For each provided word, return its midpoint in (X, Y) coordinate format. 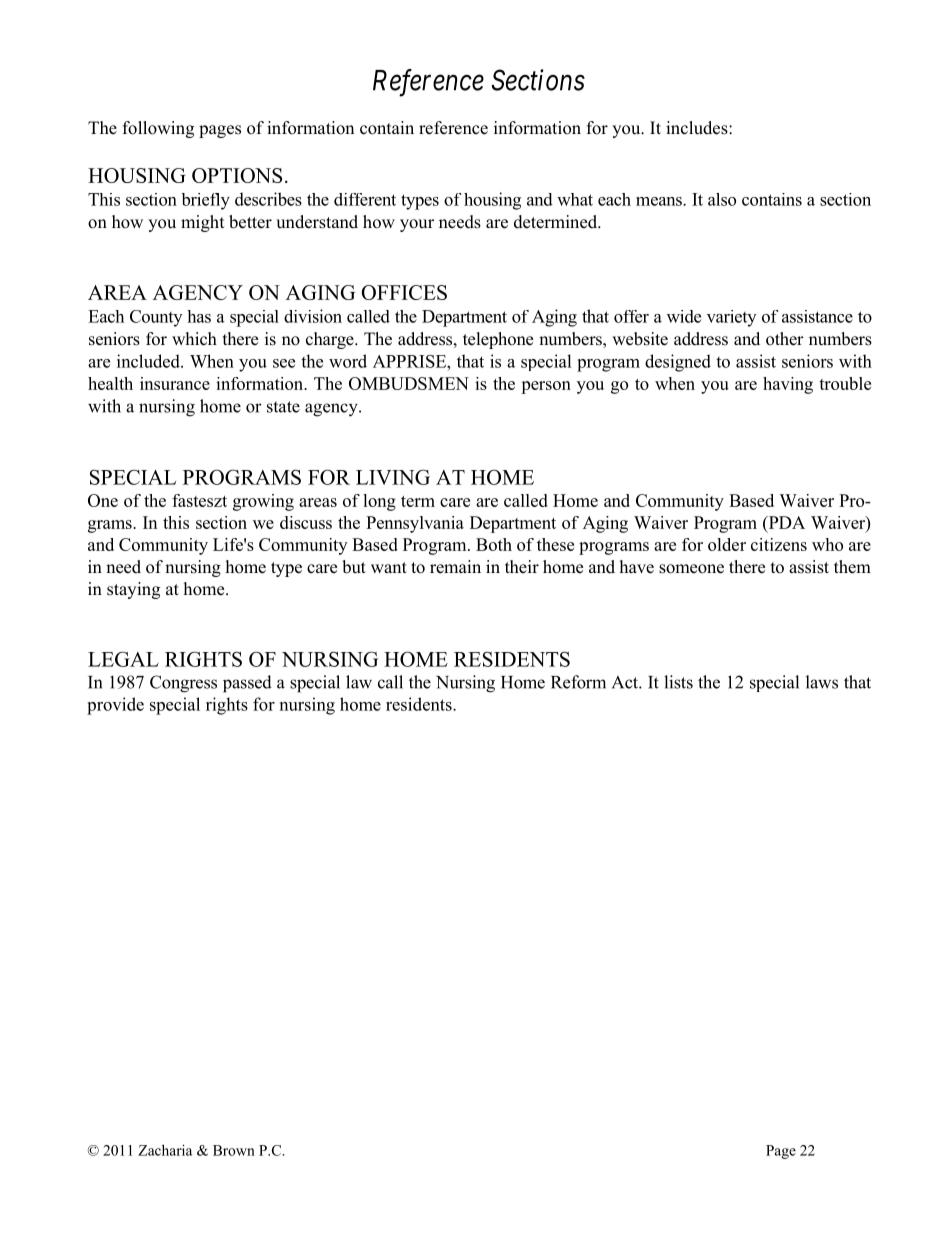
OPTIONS (237, 175)
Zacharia (165, 1150)
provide (115, 706)
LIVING (393, 477)
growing (263, 502)
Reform (578, 682)
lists (678, 682)
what (575, 199)
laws (822, 682)
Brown (234, 1150)
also (722, 199)
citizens (779, 544)
